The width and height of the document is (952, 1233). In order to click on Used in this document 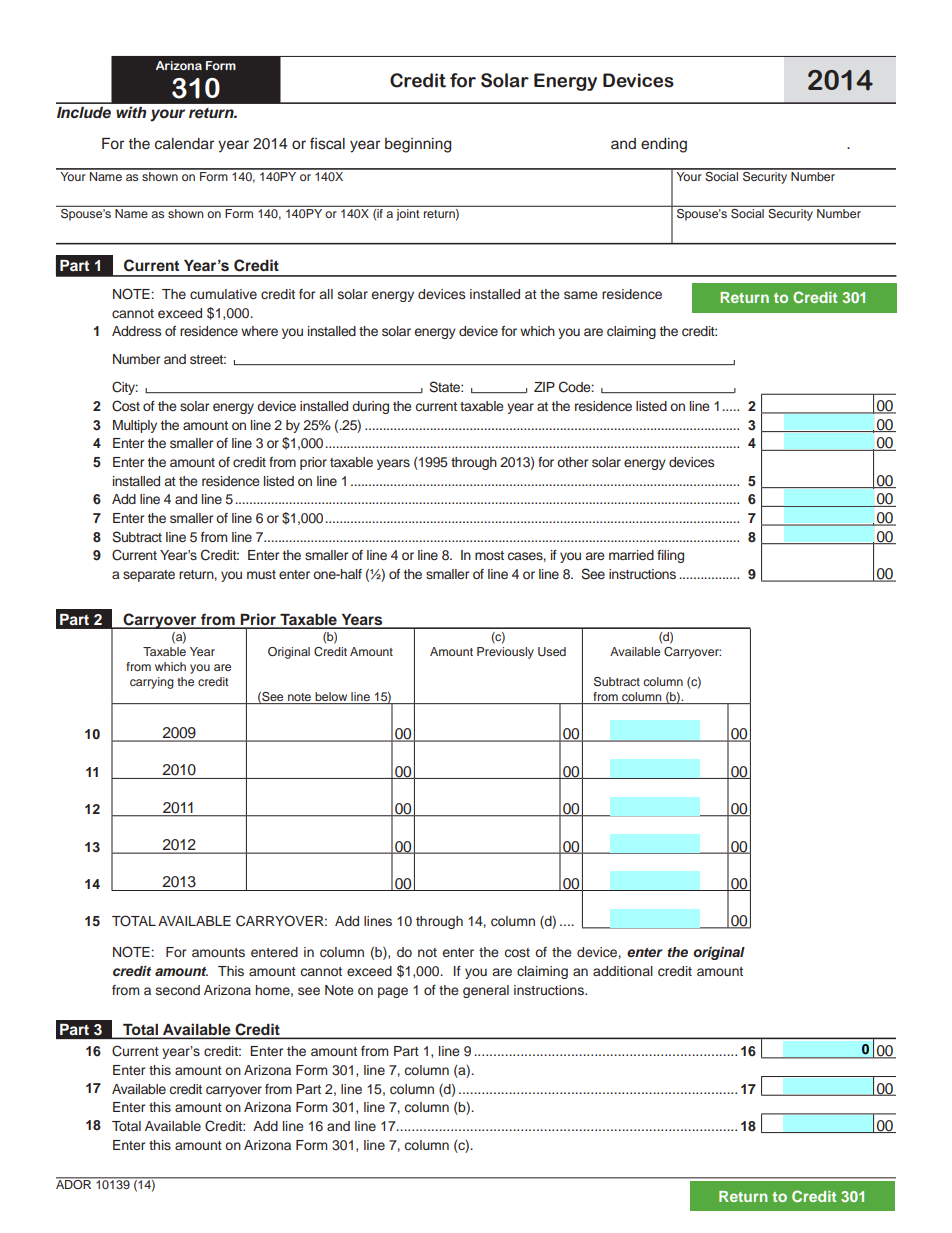, I will do `click(552, 652)`.
